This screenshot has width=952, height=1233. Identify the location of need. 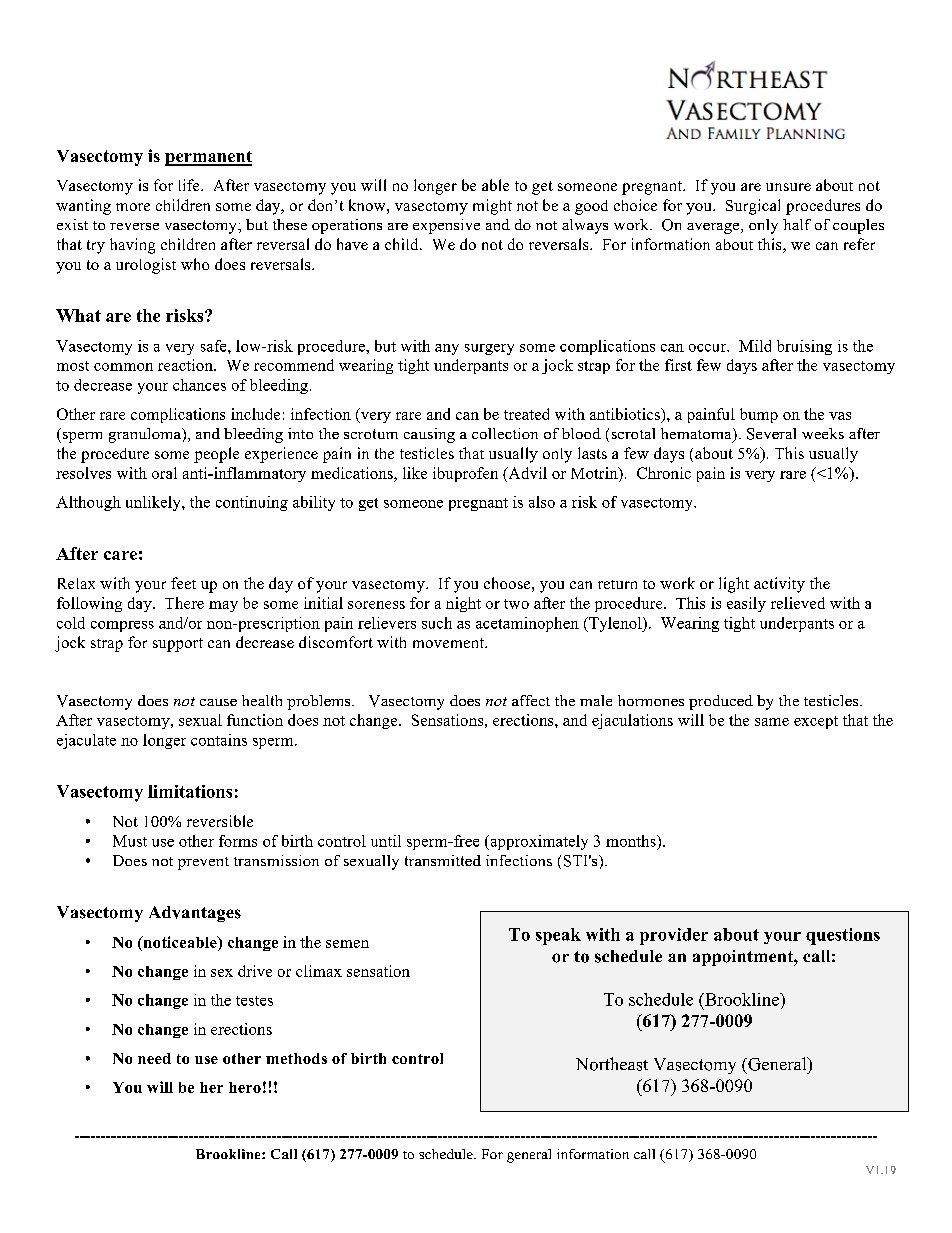
(154, 1058).
